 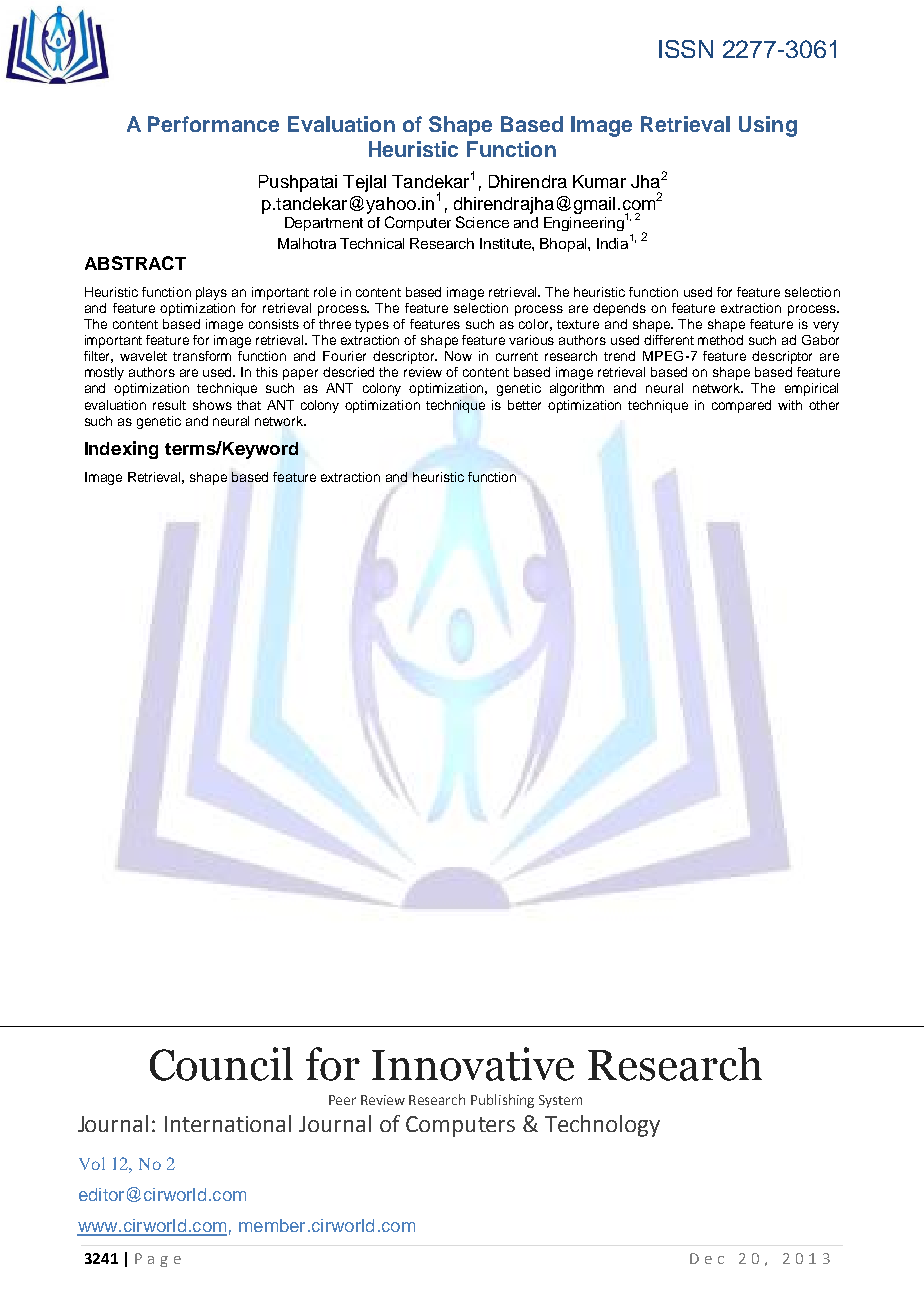 What do you see at coordinates (602, 1126) in the image?
I see `Technology` at bounding box center [602, 1126].
